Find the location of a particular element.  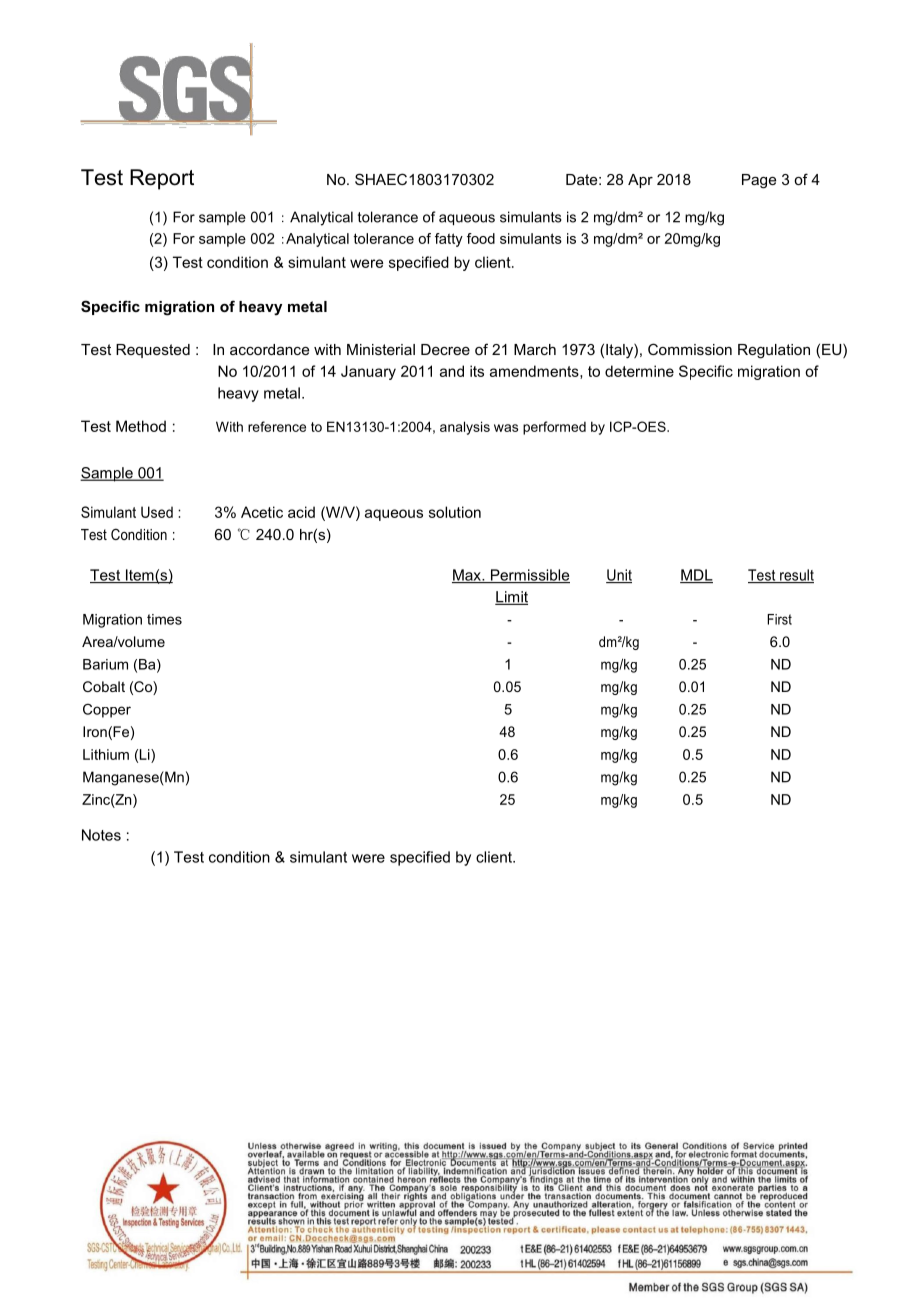

Notes is located at coordinates (101, 835).
